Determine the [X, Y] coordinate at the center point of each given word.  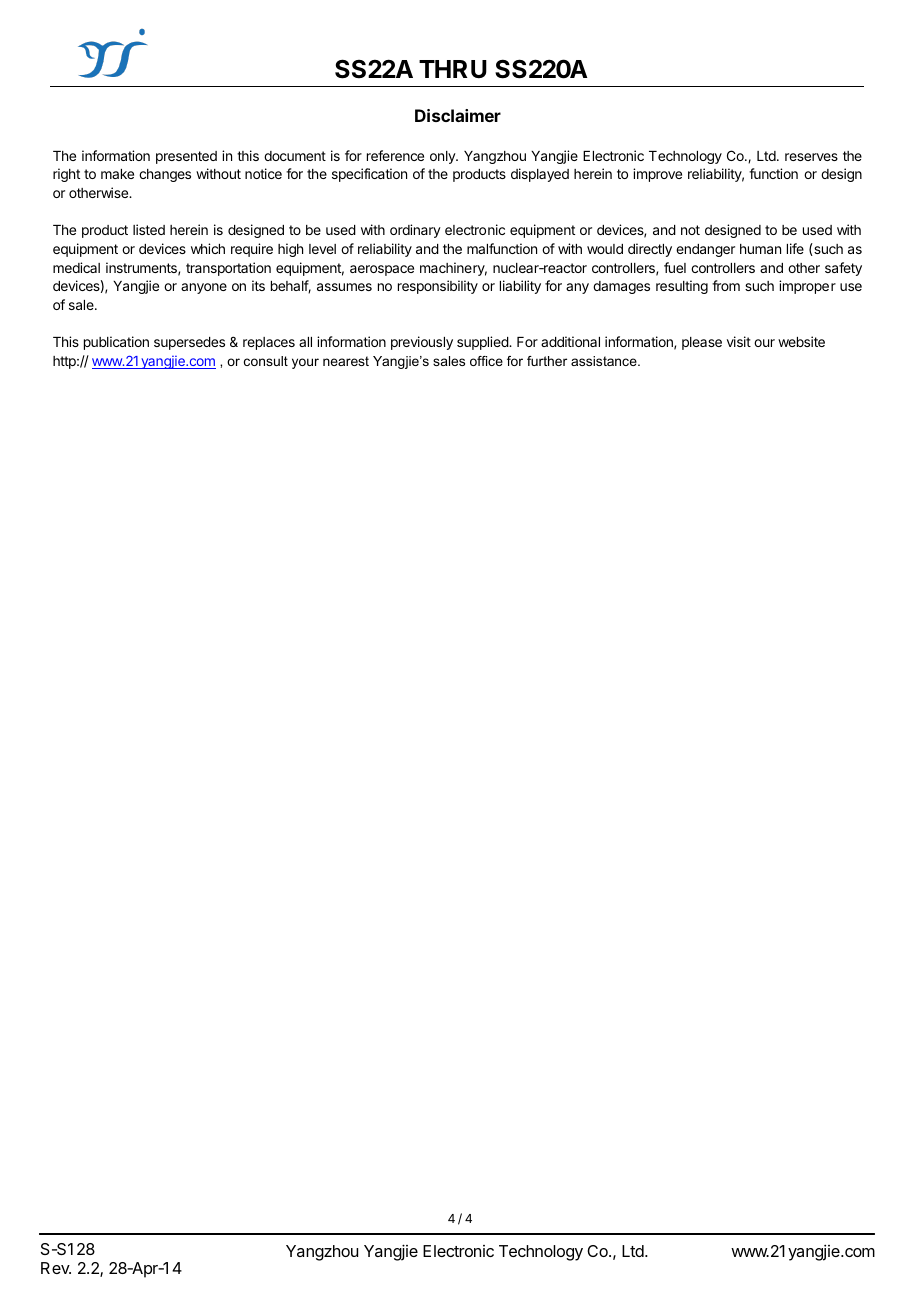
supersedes [189, 343]
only [443, 157]
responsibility [438, 287]
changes [165, 175]
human [760, 249]
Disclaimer [458, 115]
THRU [453, 69]
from [726, 285]
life [795, 248]
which [208, 248]
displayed [540, 175]
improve [657, 175]
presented [186, 157]
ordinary [415, 231]
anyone [204, 288]
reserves [811, 157]
